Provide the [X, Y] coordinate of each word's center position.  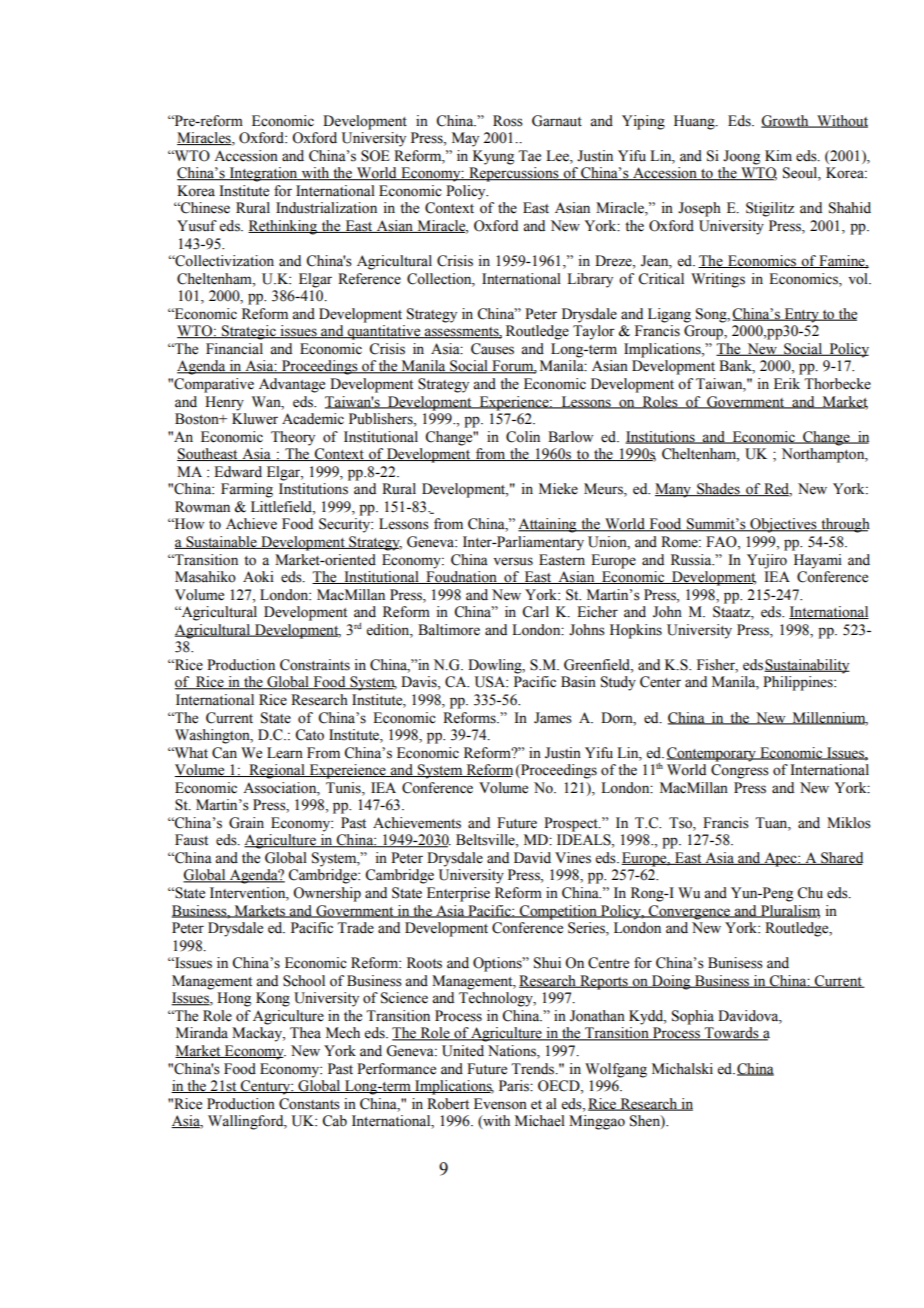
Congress [740, 771]
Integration [263, 174]
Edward [238, 472]
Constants [309, 1104]
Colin [523, 437]
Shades [718, 490]
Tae [529, 156]
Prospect [572, 824]
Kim [778, 155]
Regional [277, 771]
